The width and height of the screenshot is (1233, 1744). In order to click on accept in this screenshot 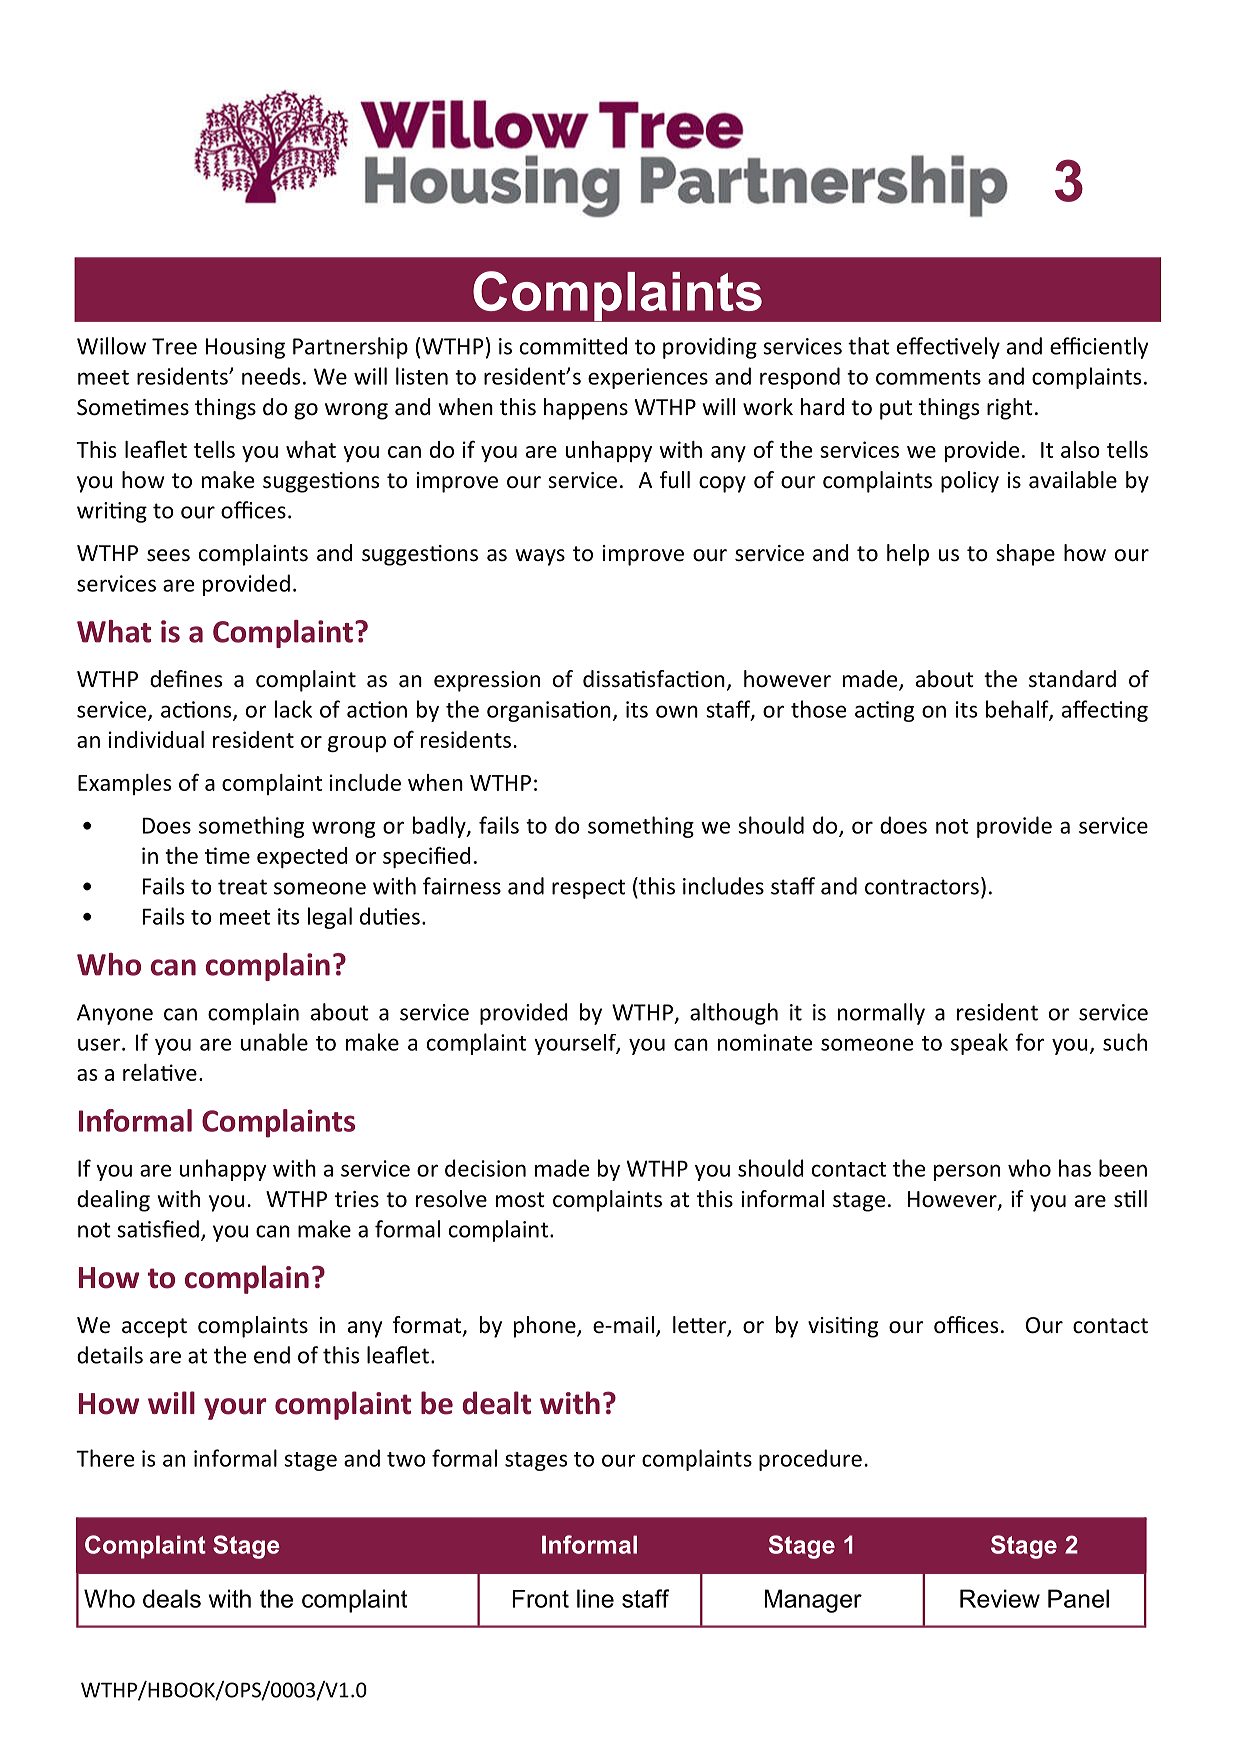, I will do `click(154, 1328)`.
